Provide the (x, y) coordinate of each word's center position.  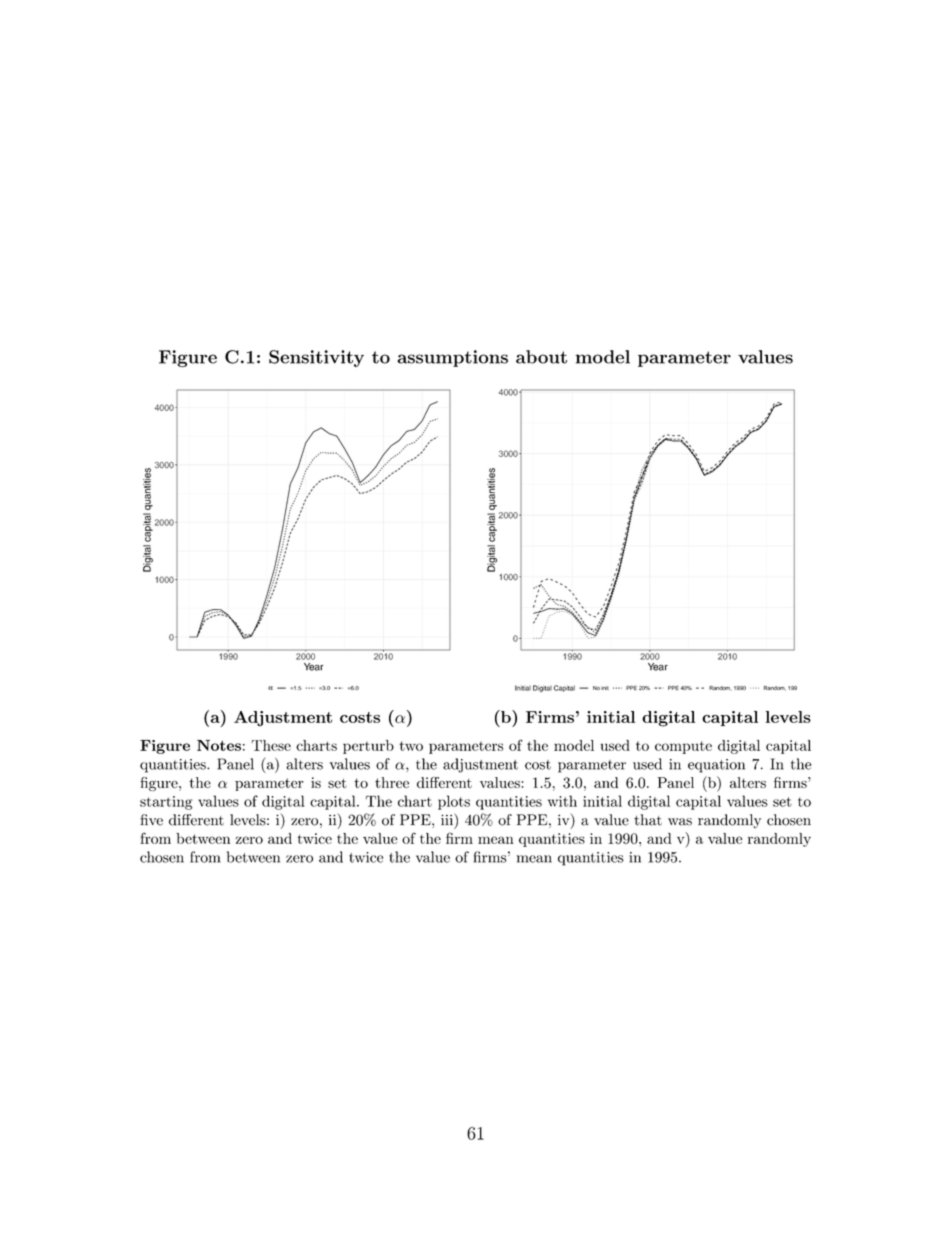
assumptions (452, 358)
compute (683, 747)
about (541, 357)
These (271, 745)
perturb (368, 747)
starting (166, 803)
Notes (219, 745)
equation (716, 766)
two (411, 746)
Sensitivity (316, 358)
